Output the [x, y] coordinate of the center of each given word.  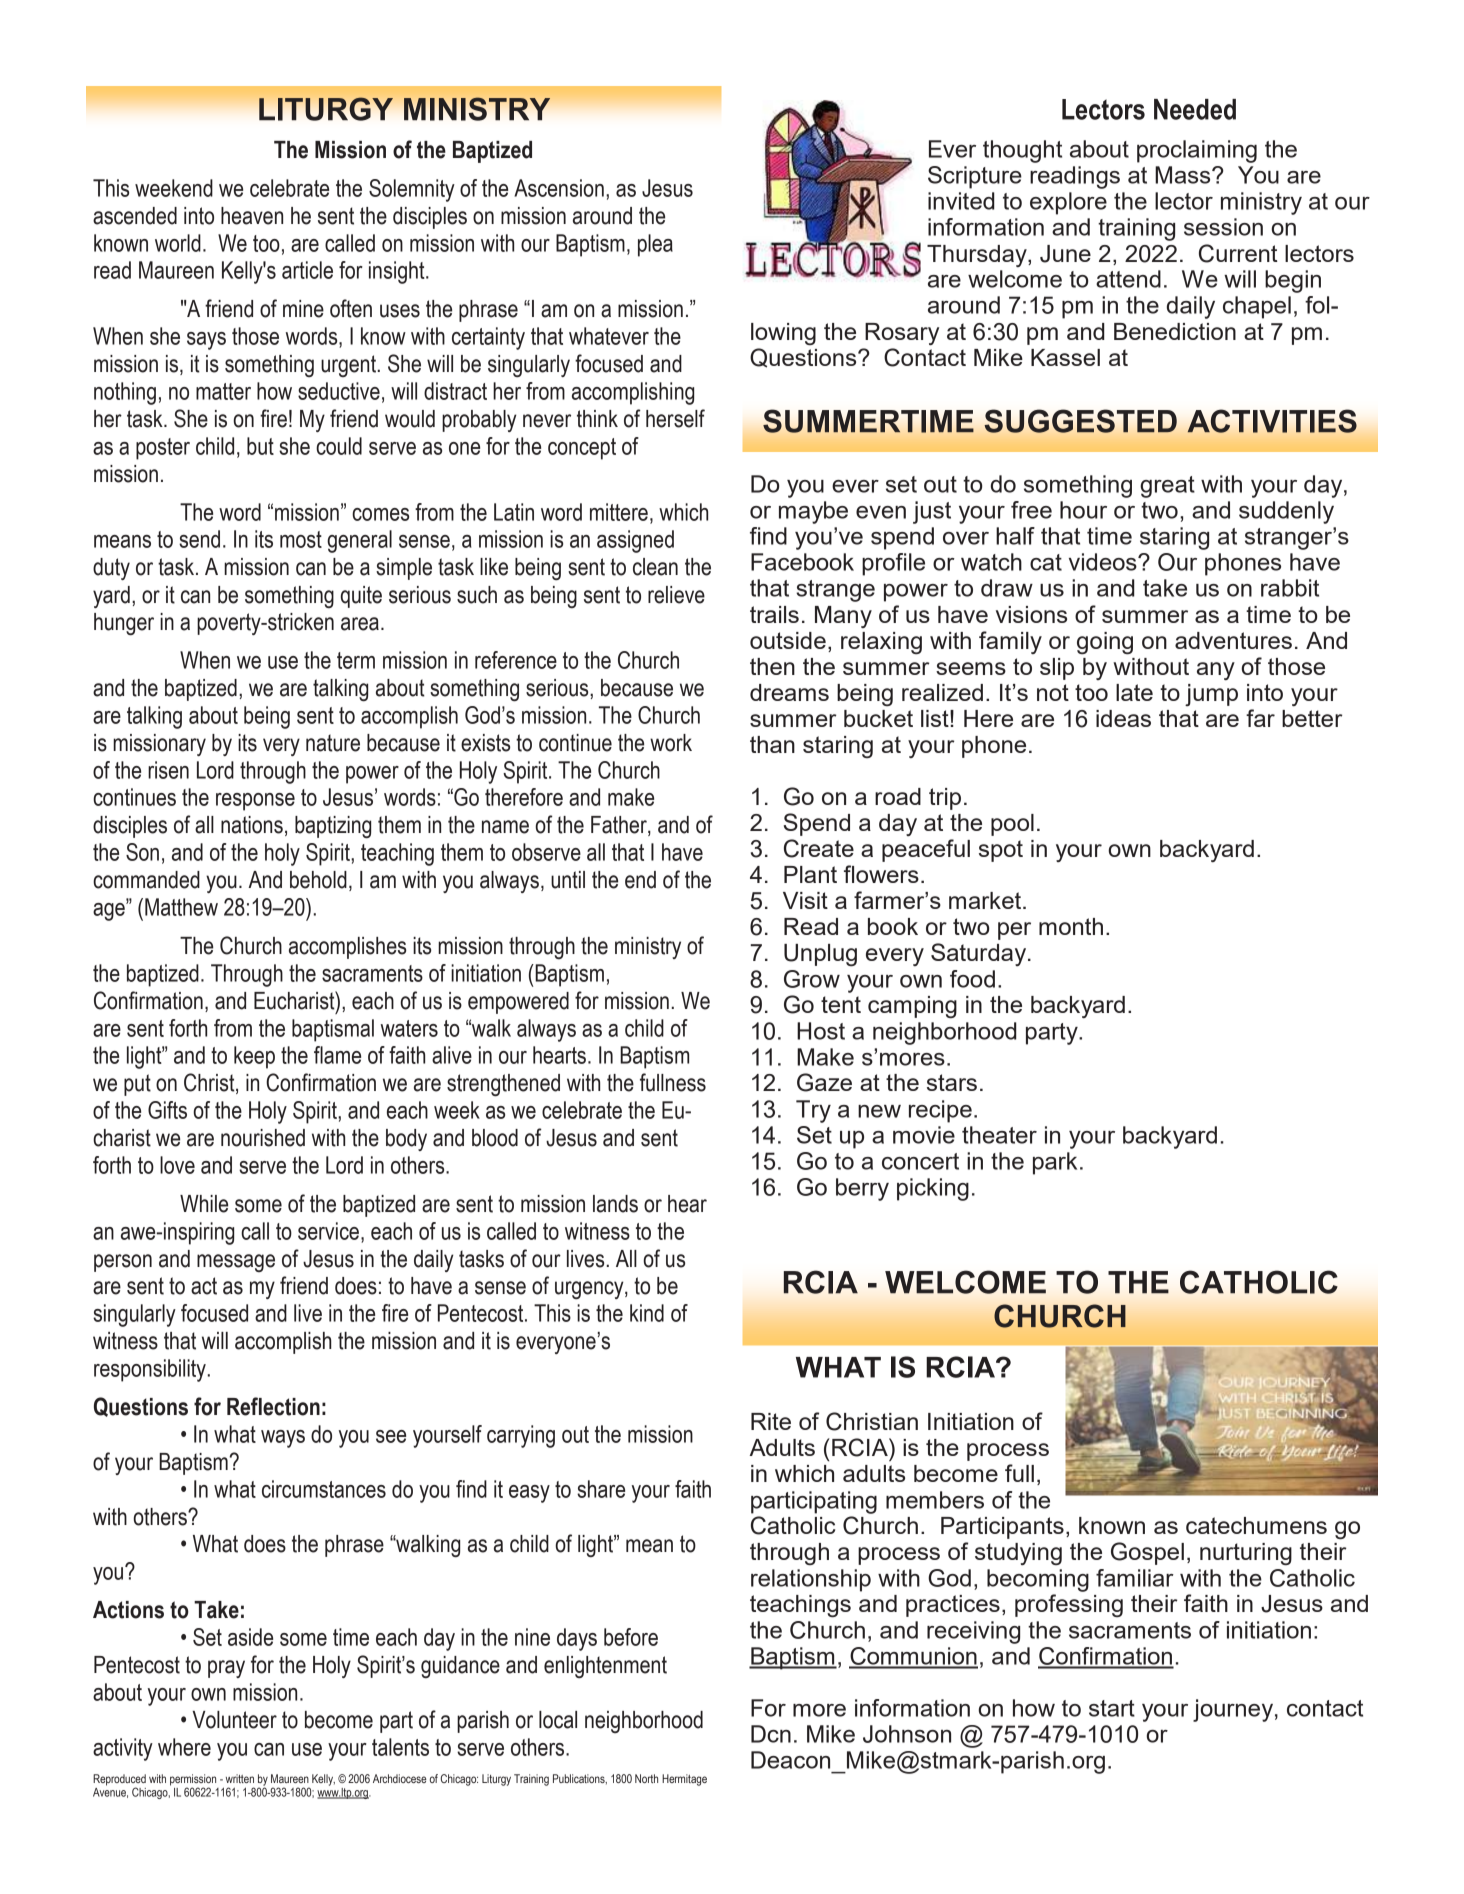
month [1071, 926]
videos [1104, 562]
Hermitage [684, 1780]
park [1055, 1163]
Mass [1184, 175]
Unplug [820, 955]
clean [655, 567]
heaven [252, 216]
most [301, 539]
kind [647, 1313]
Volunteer [234, 1720]
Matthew [181, 907]
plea [655, 245]
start [1112, 1708]
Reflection [273, 1406]
